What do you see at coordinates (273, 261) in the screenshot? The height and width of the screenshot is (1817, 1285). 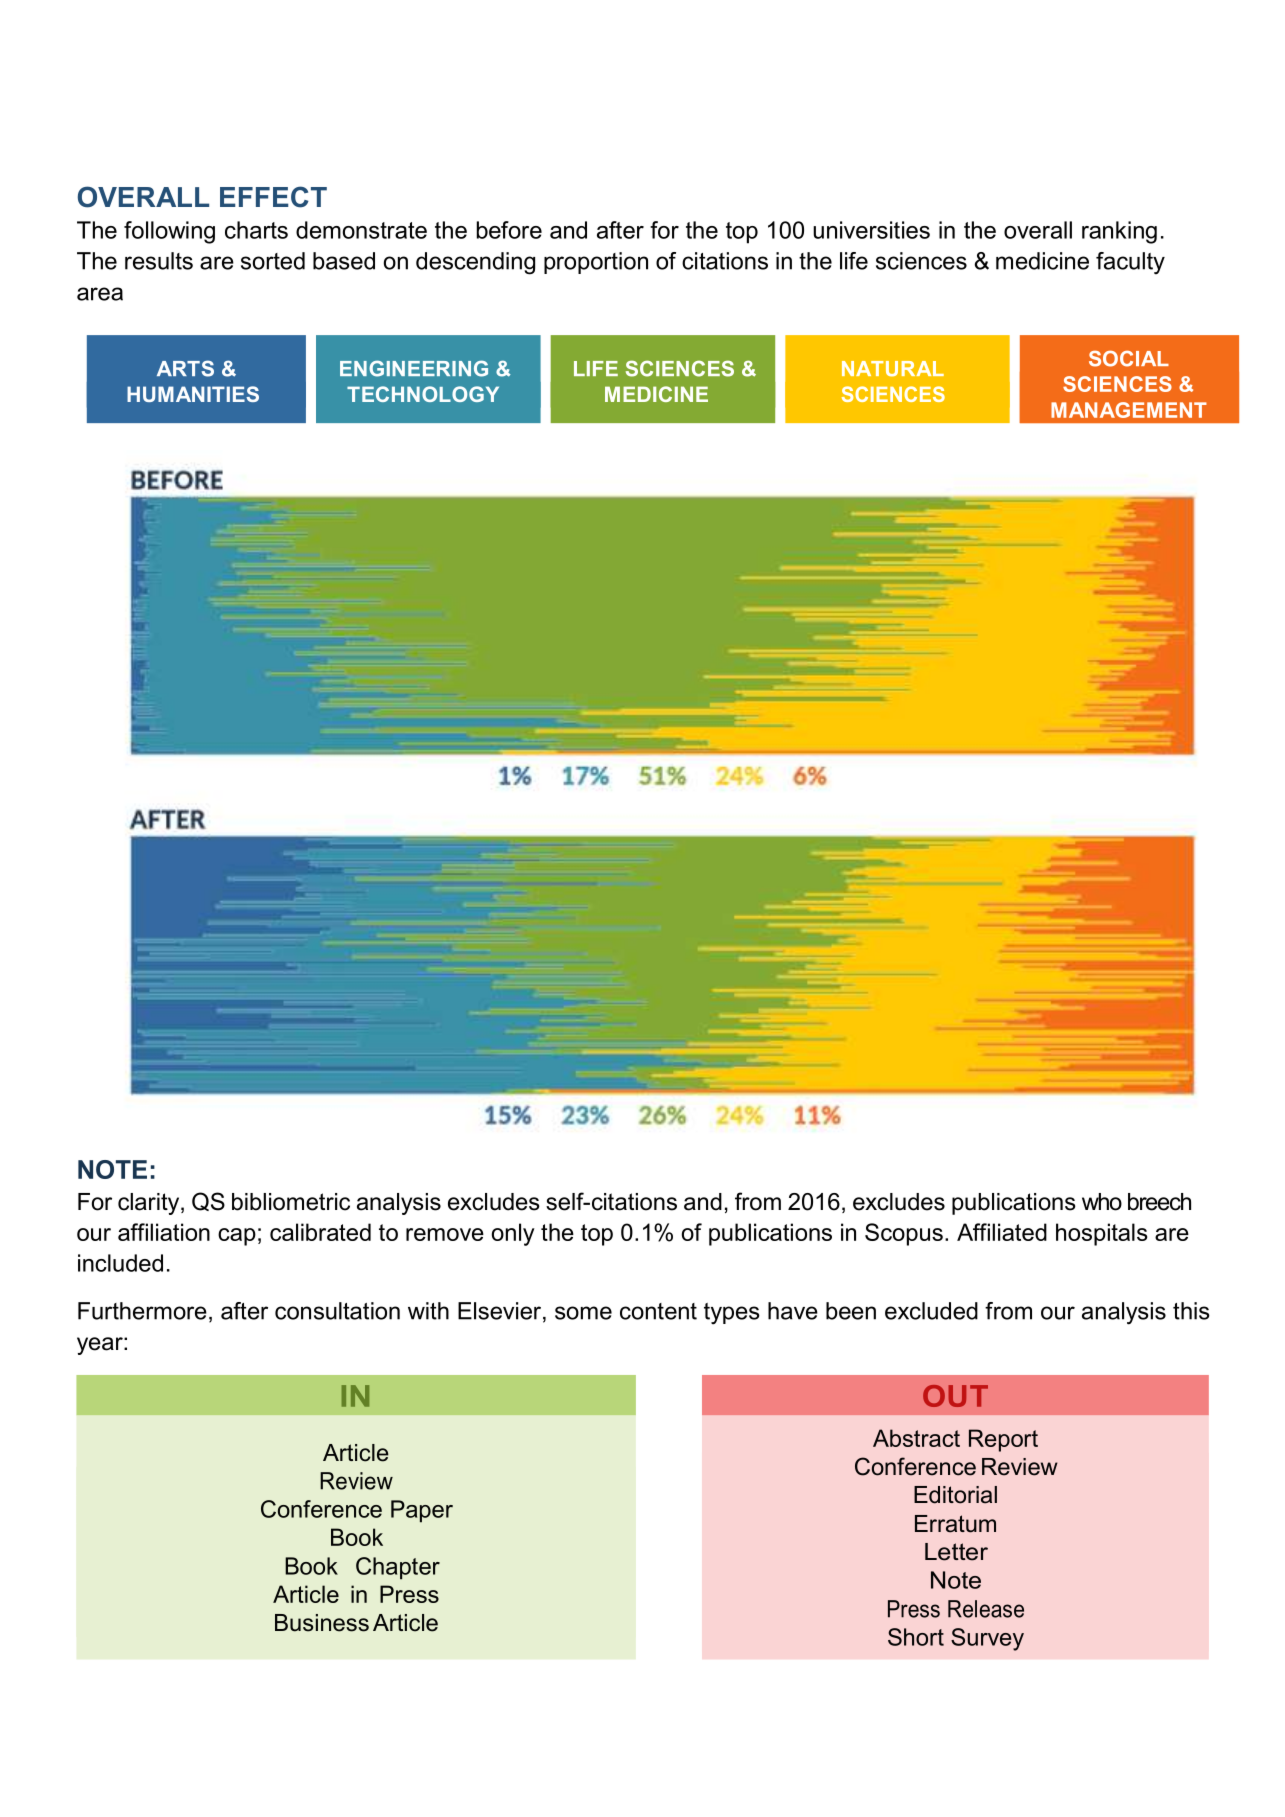 I see `sorted` at bounding box center [273, 261].
